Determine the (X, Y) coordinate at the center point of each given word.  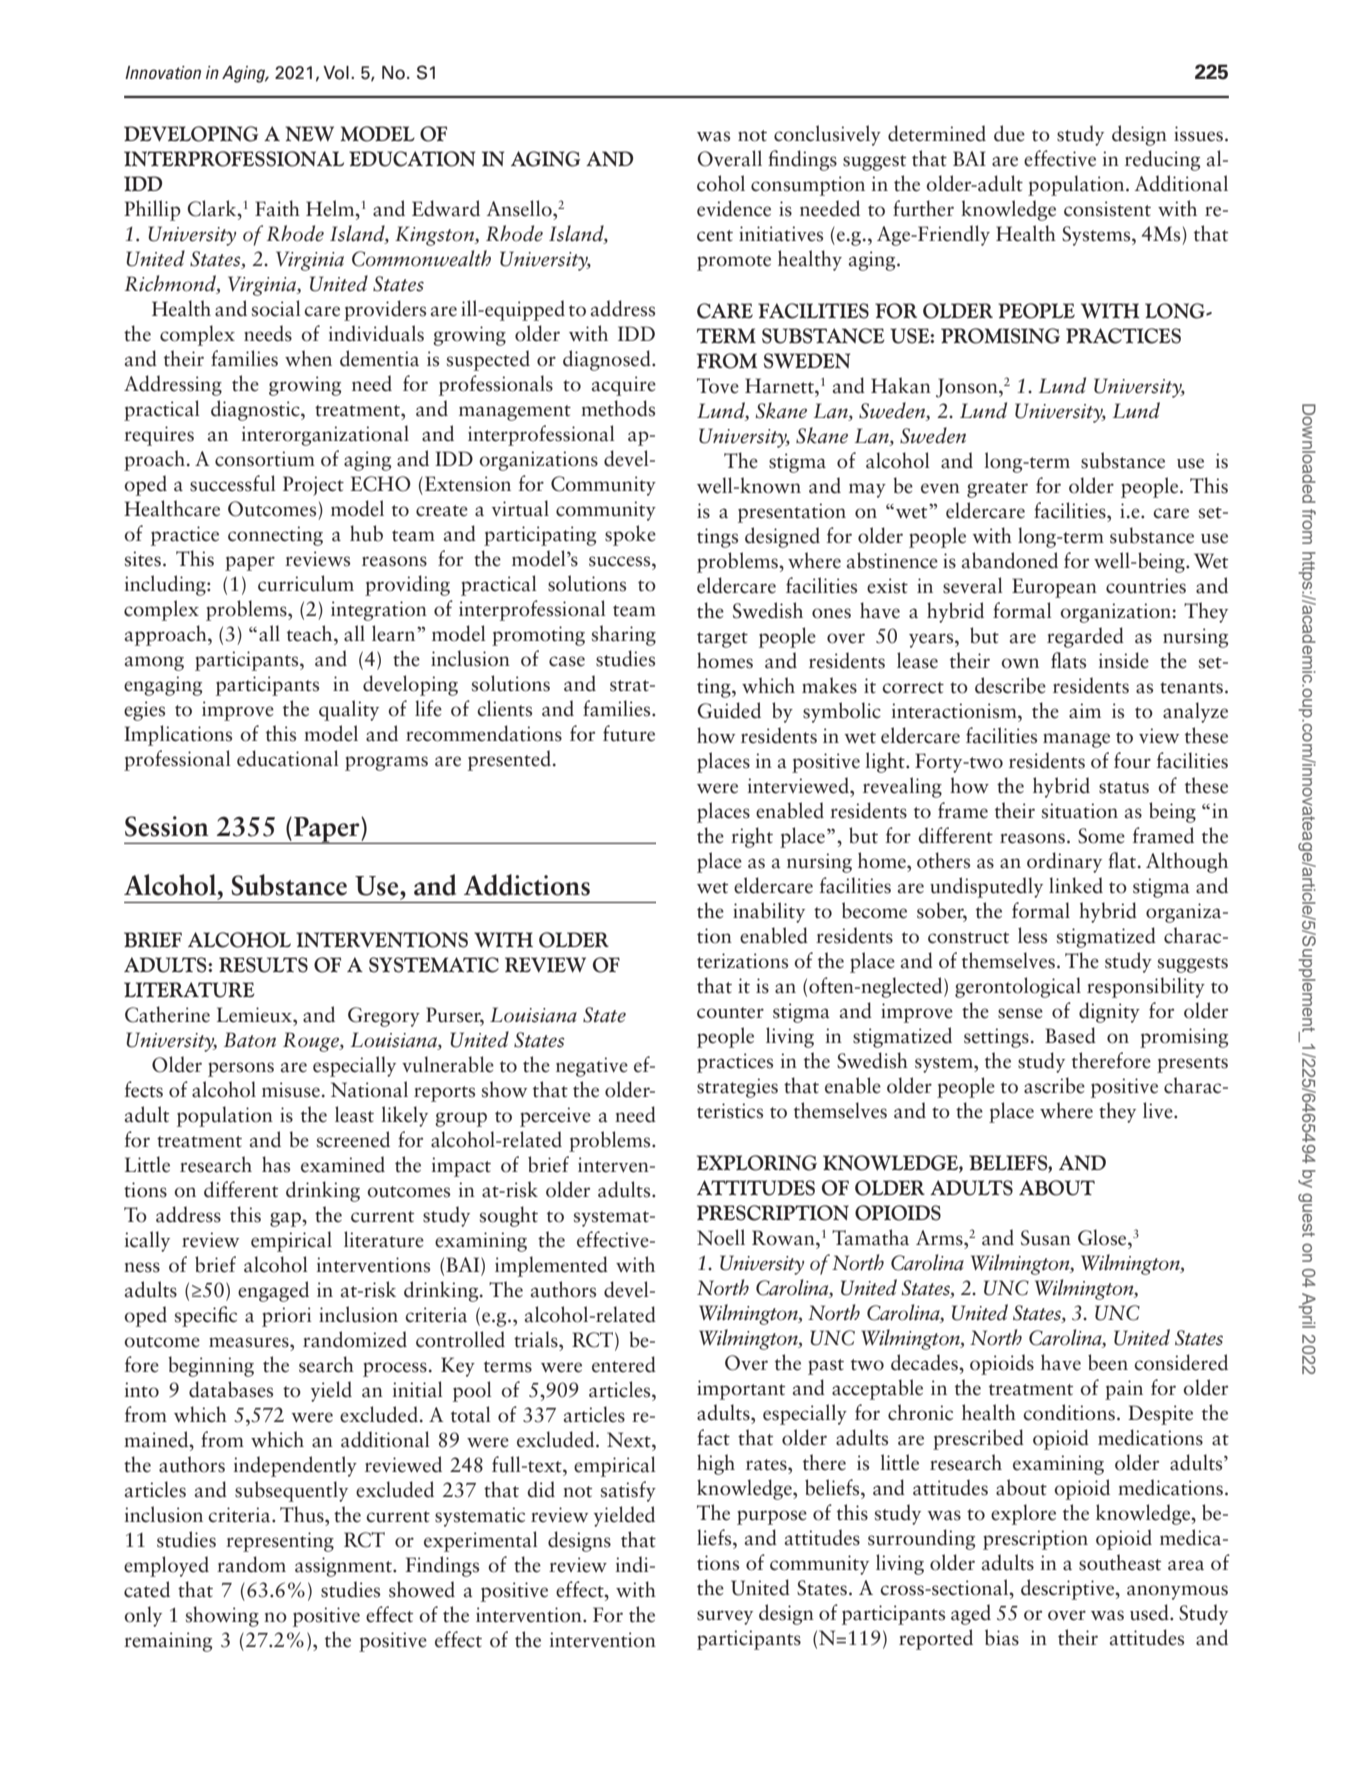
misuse (291, 1090)
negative (592, 1067)
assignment (344, 1567)
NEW (309, 134)
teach (311, 633)
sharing (624, 635)
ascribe (1054, 1085)
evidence (734, 208)
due (1009, 133)
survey (725, 1617)
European (1054, 588)
